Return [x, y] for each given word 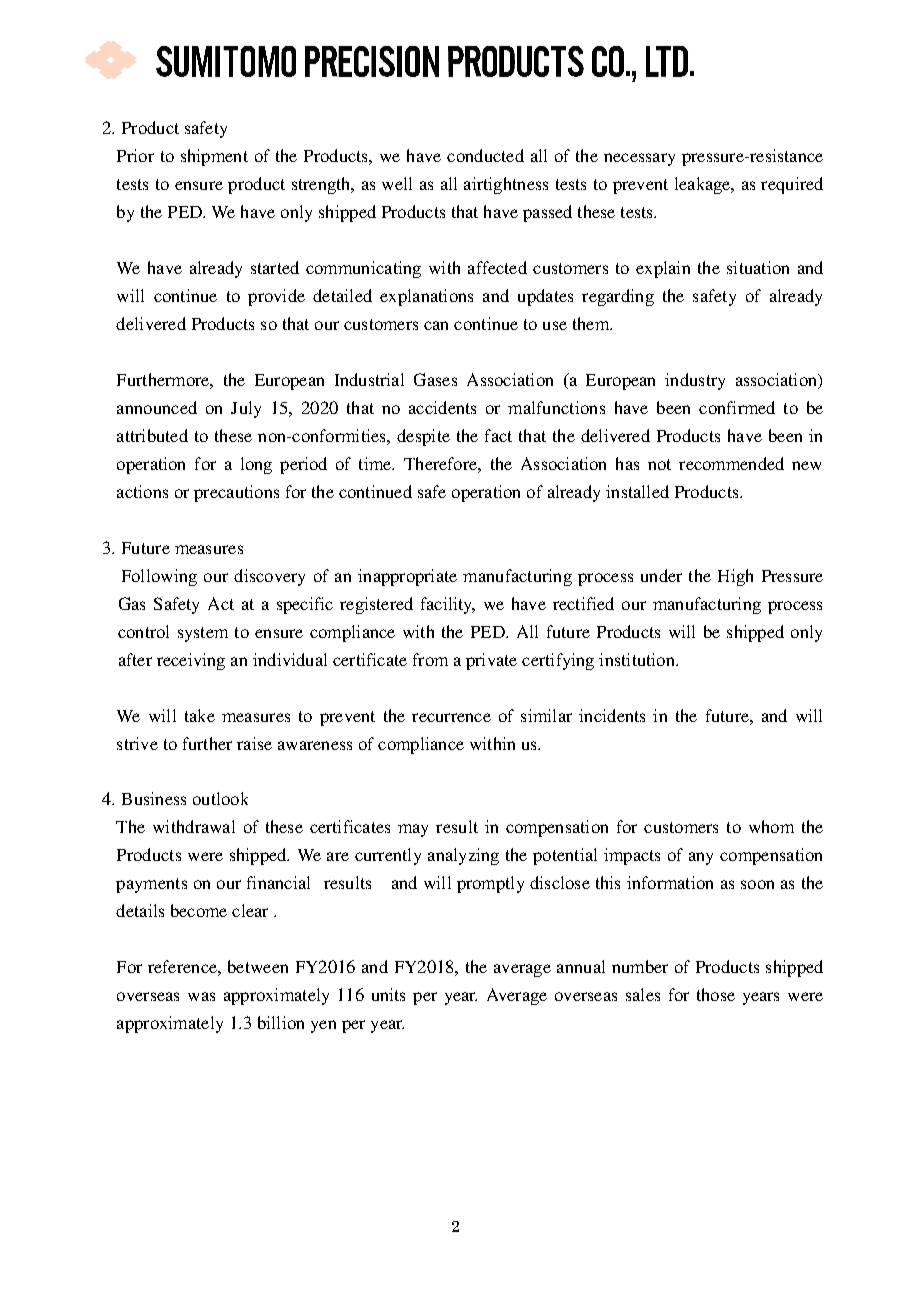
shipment [214, 157]
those [716, 994]
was [201, 996]
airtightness [506, 185]
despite [423, 437]
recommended [731, 463]
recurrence [451, 717]
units [388, 994]
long [256, 465]
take [200, 715]
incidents [612, 715]
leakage [704, 185]
